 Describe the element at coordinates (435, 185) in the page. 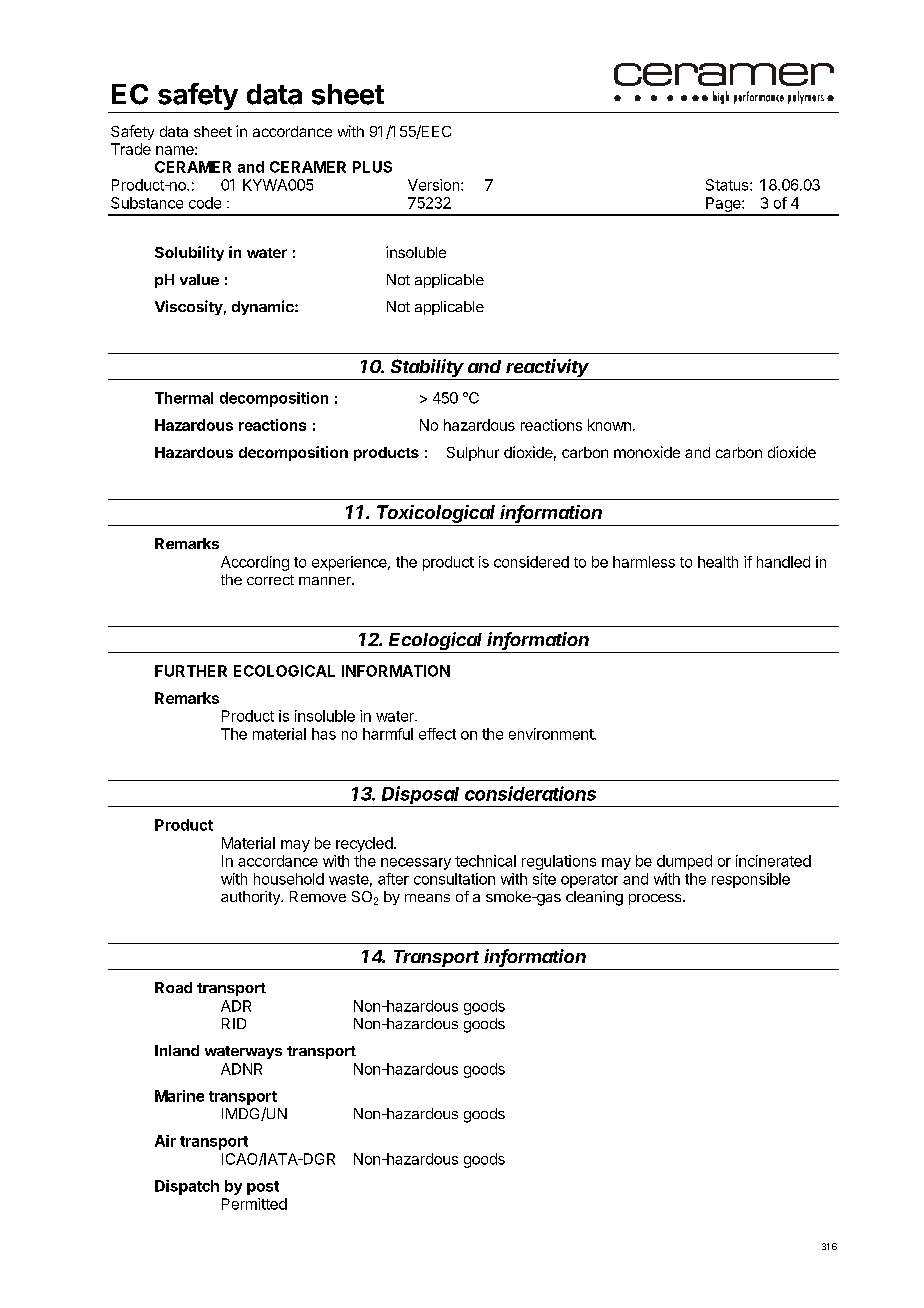

I see `Version` at that location.
